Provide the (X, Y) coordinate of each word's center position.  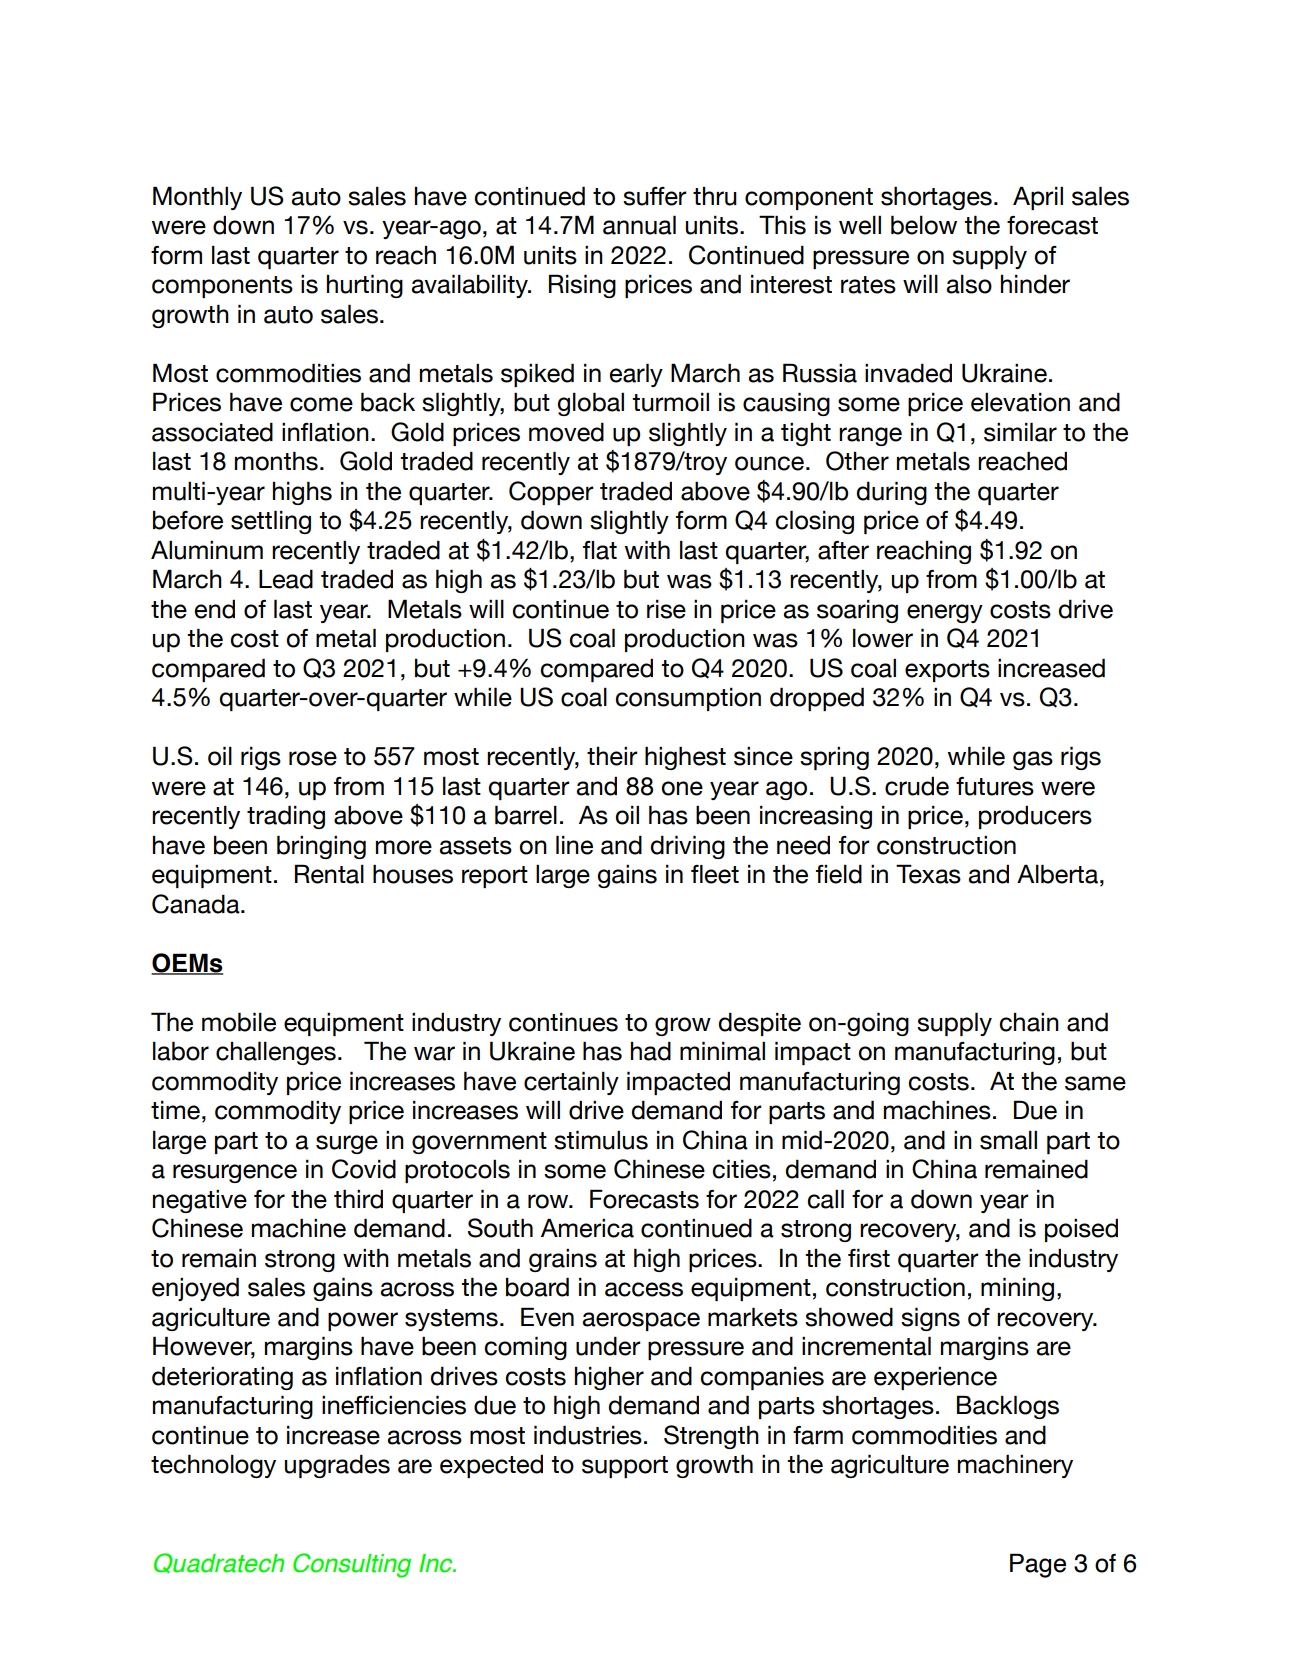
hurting (365, 286)
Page (1038, 1565)
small (1008, 1140)
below (924, 225)
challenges (276, 1053)
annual (639, 225)
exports (947, 671)
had (651, 1051)
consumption (688, 699)
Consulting (352, 1565)
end (214, 609)
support (625, 1467)
